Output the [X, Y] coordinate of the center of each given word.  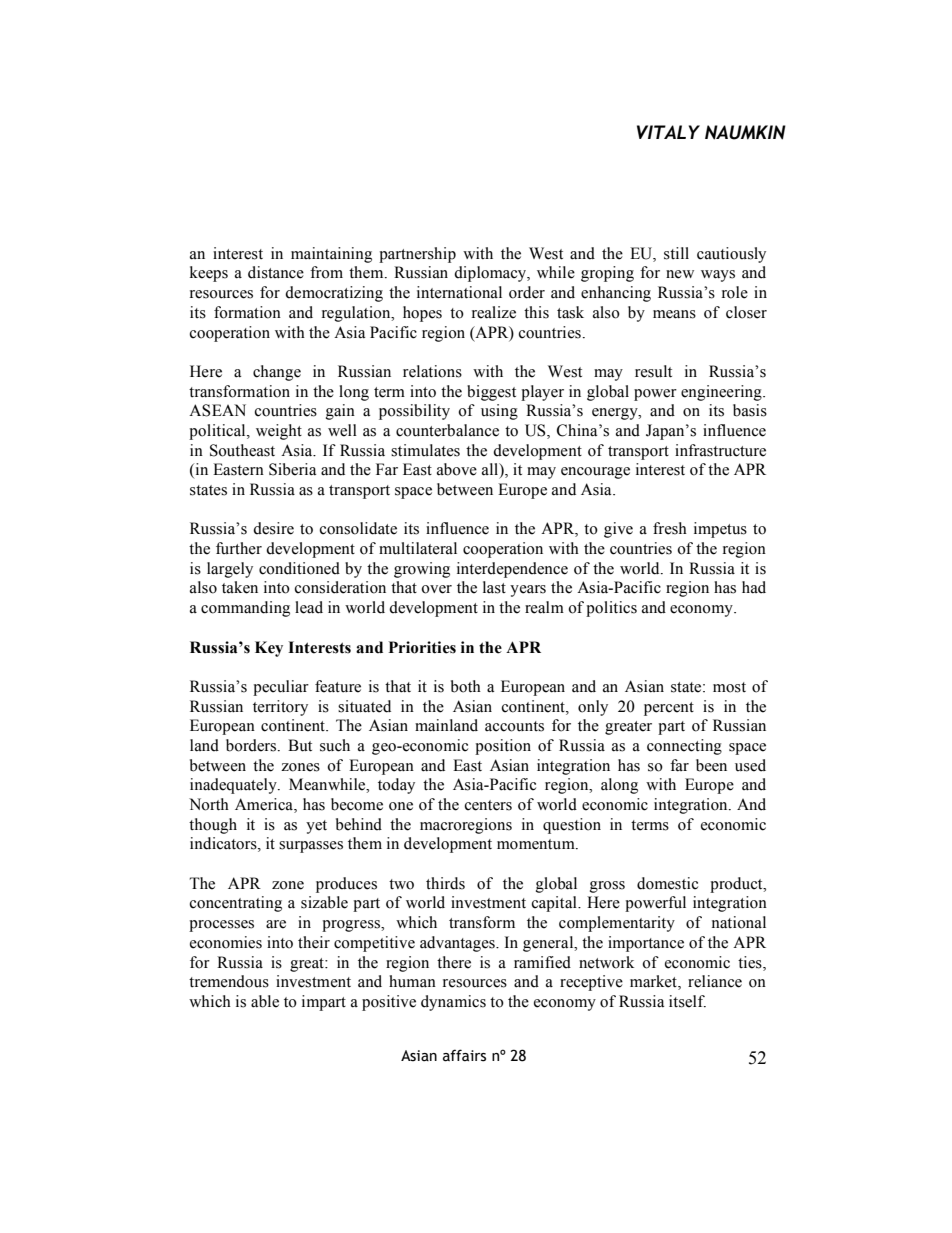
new [680, 274]
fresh [670, 528]
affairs [464, 1055]
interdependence [512, 570]
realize [494, 312]
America [265, 805]
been [711, 765]
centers [488, 805]
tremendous [229, 981]
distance [276, 272]
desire [273, 528]
